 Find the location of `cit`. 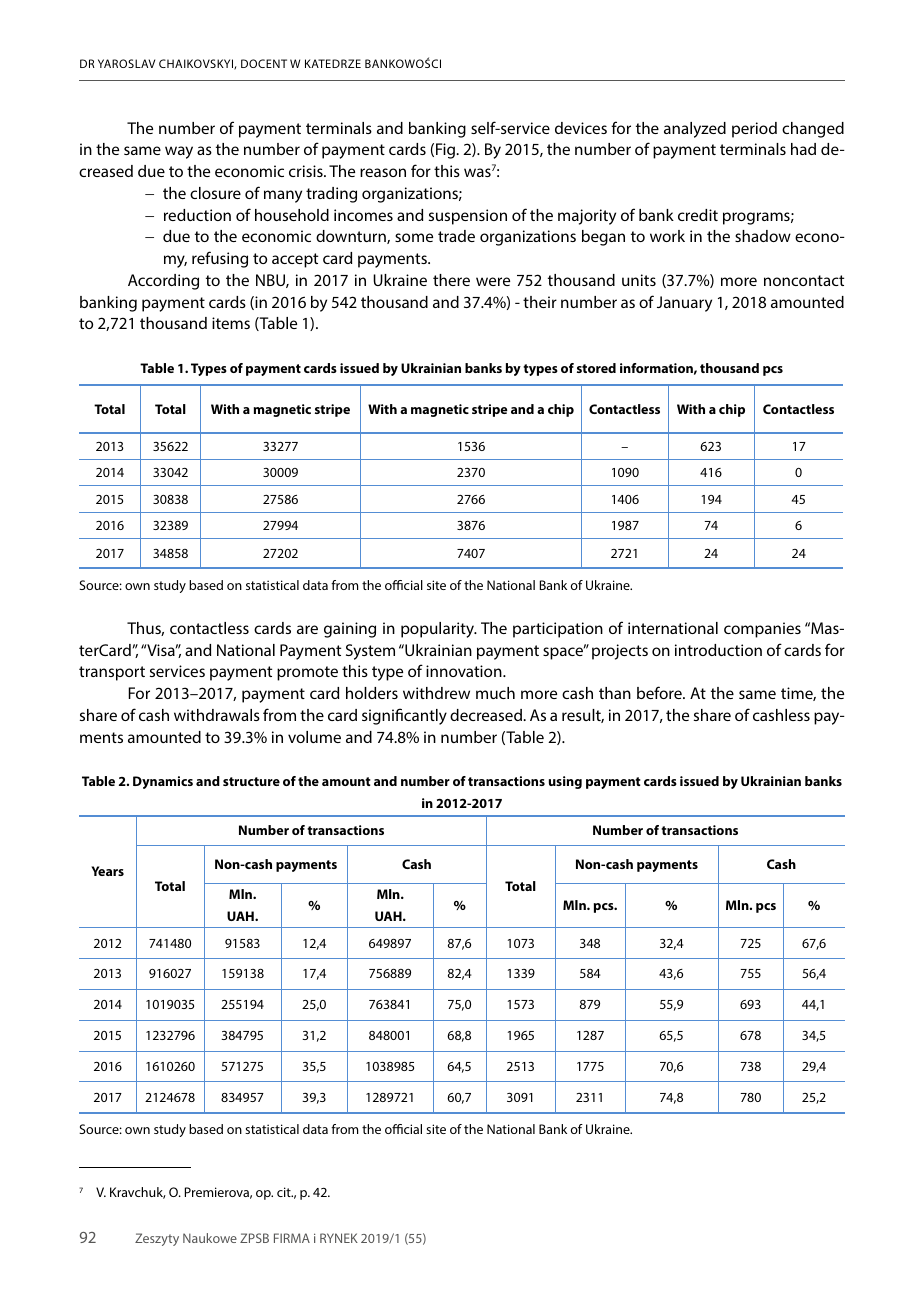

cit is located at coordinates (285, 1192).
